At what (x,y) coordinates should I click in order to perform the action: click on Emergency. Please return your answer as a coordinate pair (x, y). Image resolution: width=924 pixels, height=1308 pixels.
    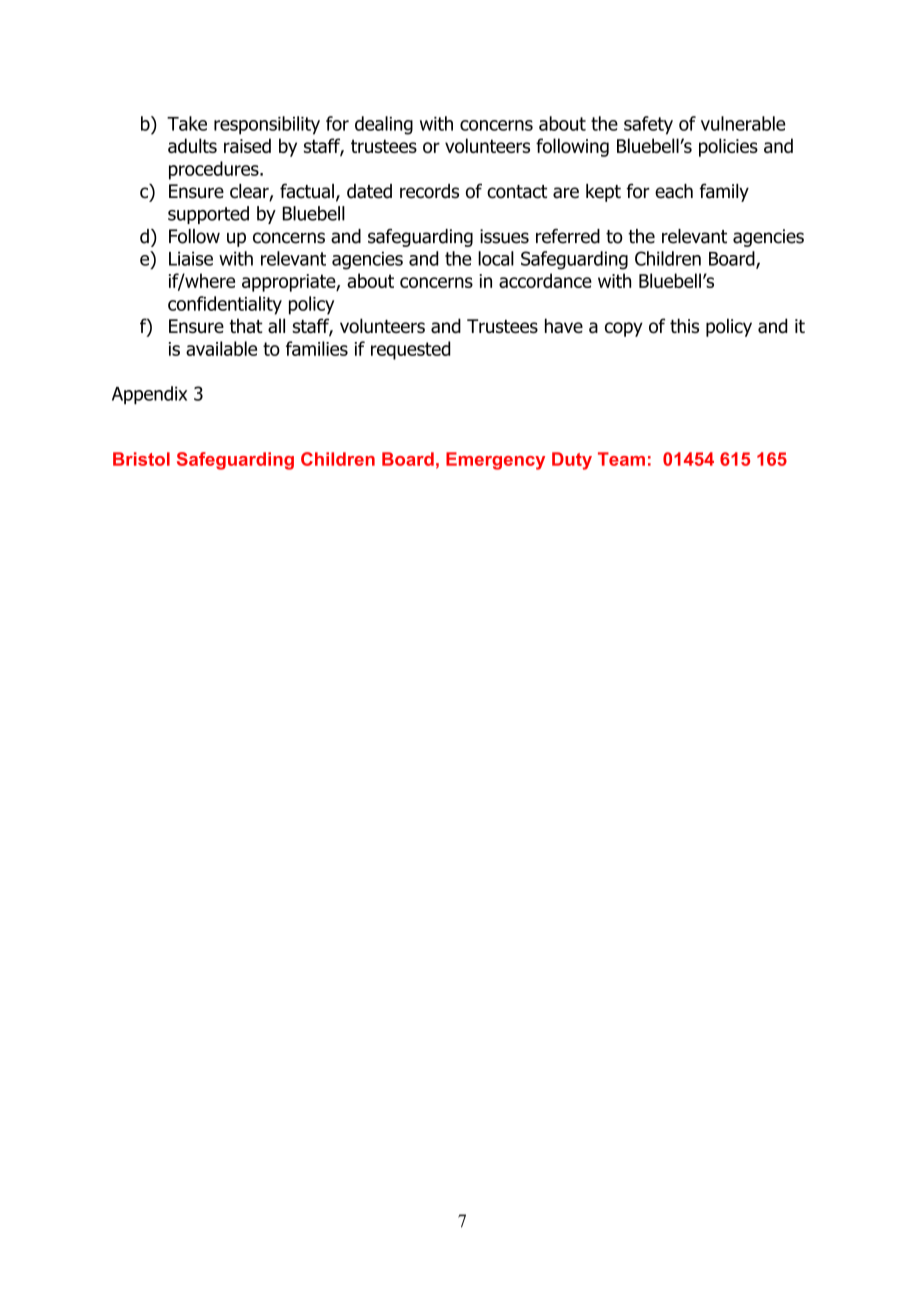
    Looking at the image, I should click on (495, 461).
